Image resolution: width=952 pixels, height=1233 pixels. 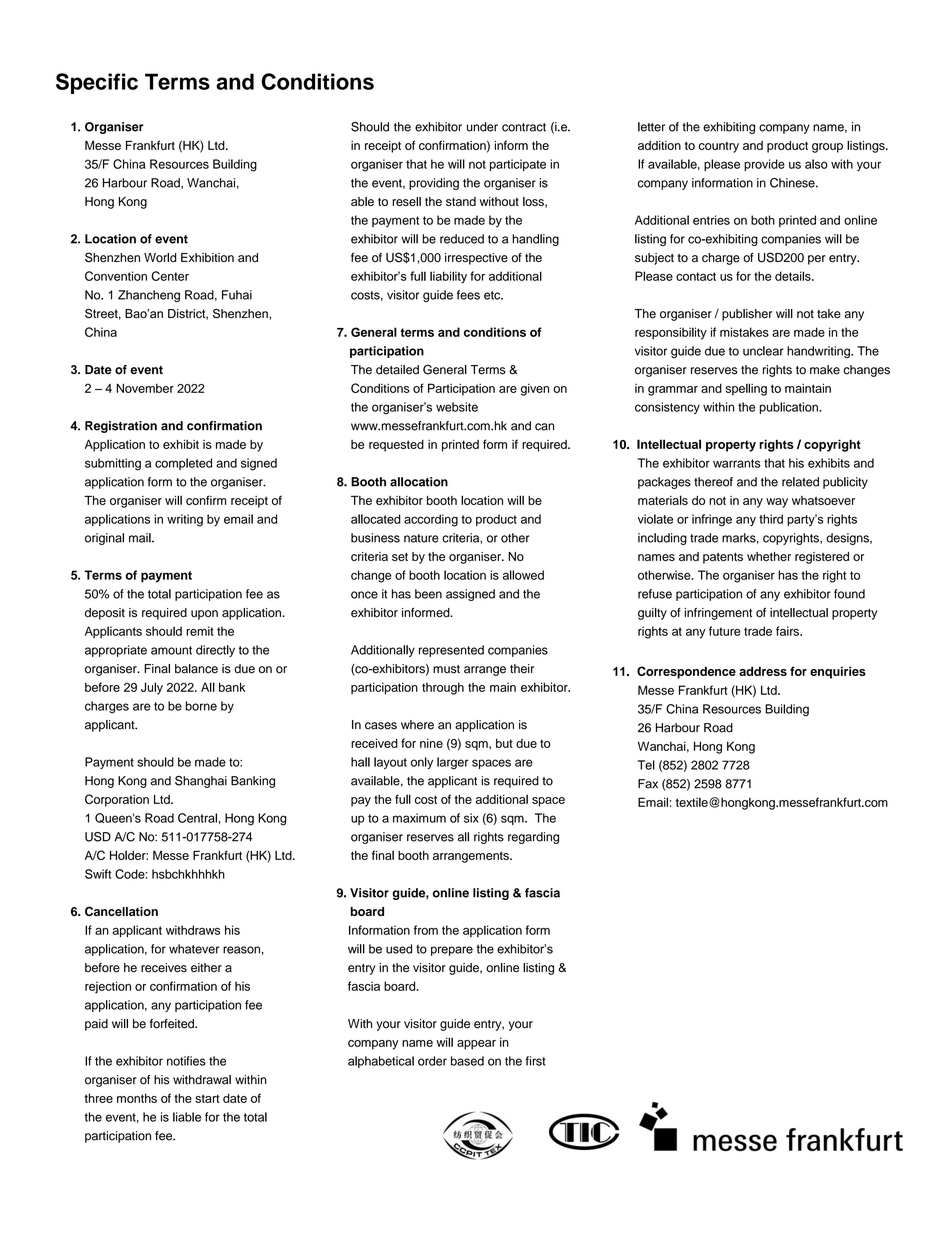 What do you see at coordinates (769, 556) in the screenshot?
I see `whether` at bounding box center [769, 556].
